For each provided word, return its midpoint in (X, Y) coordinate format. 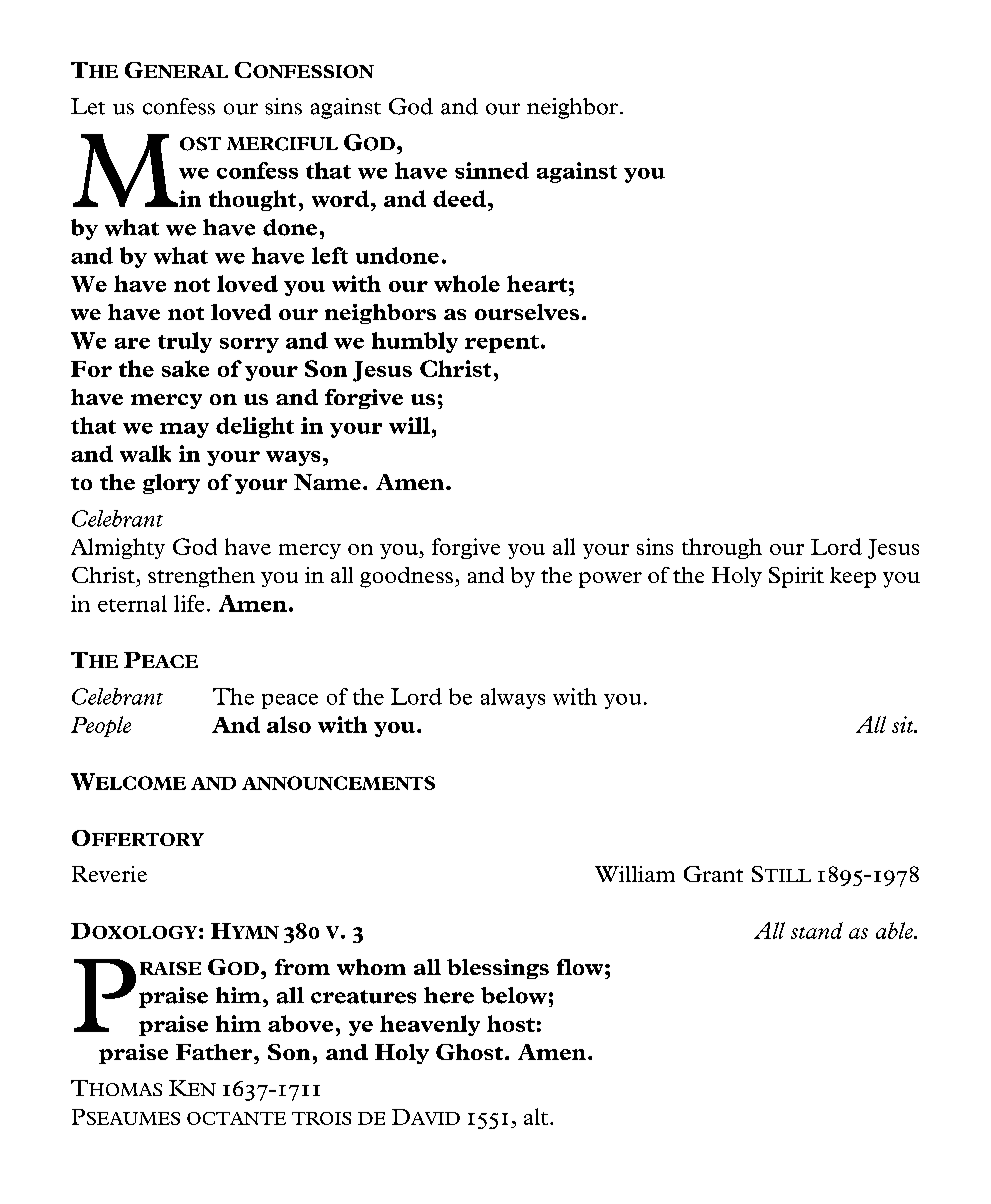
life (189, 603)
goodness (406, 577)
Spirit (796, 577)
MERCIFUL (282, 144)
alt (536, 1116)
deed (461, 198)
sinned (492, 170)
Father (215, 1052)
